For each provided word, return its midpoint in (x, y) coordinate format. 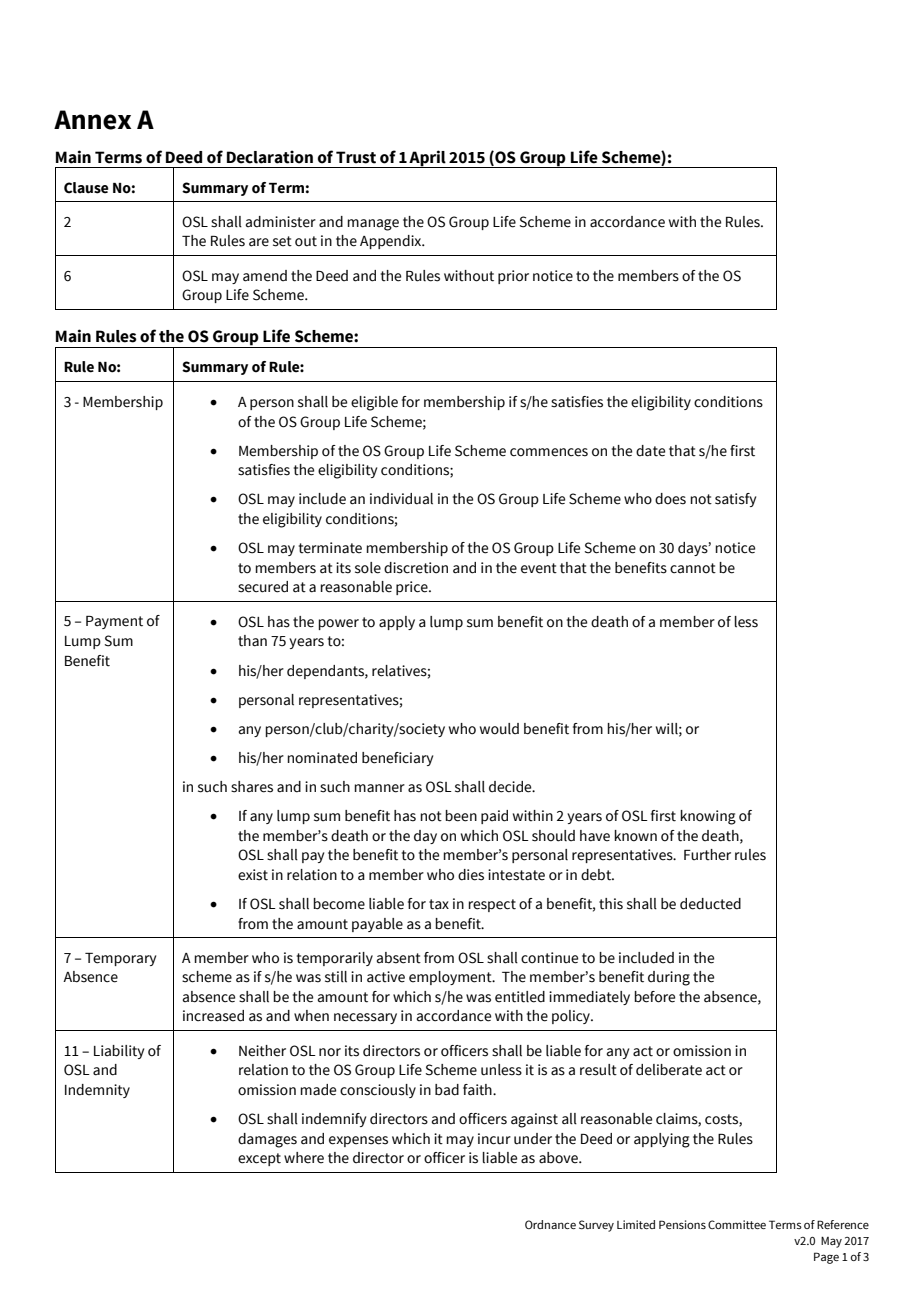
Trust (356, 157)
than (252, 641)
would (499, 729)
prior (513, 277)
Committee (737, 1224)
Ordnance (550, 1224)
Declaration (270, 157)
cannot (693, 568)
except (259, 1159)
